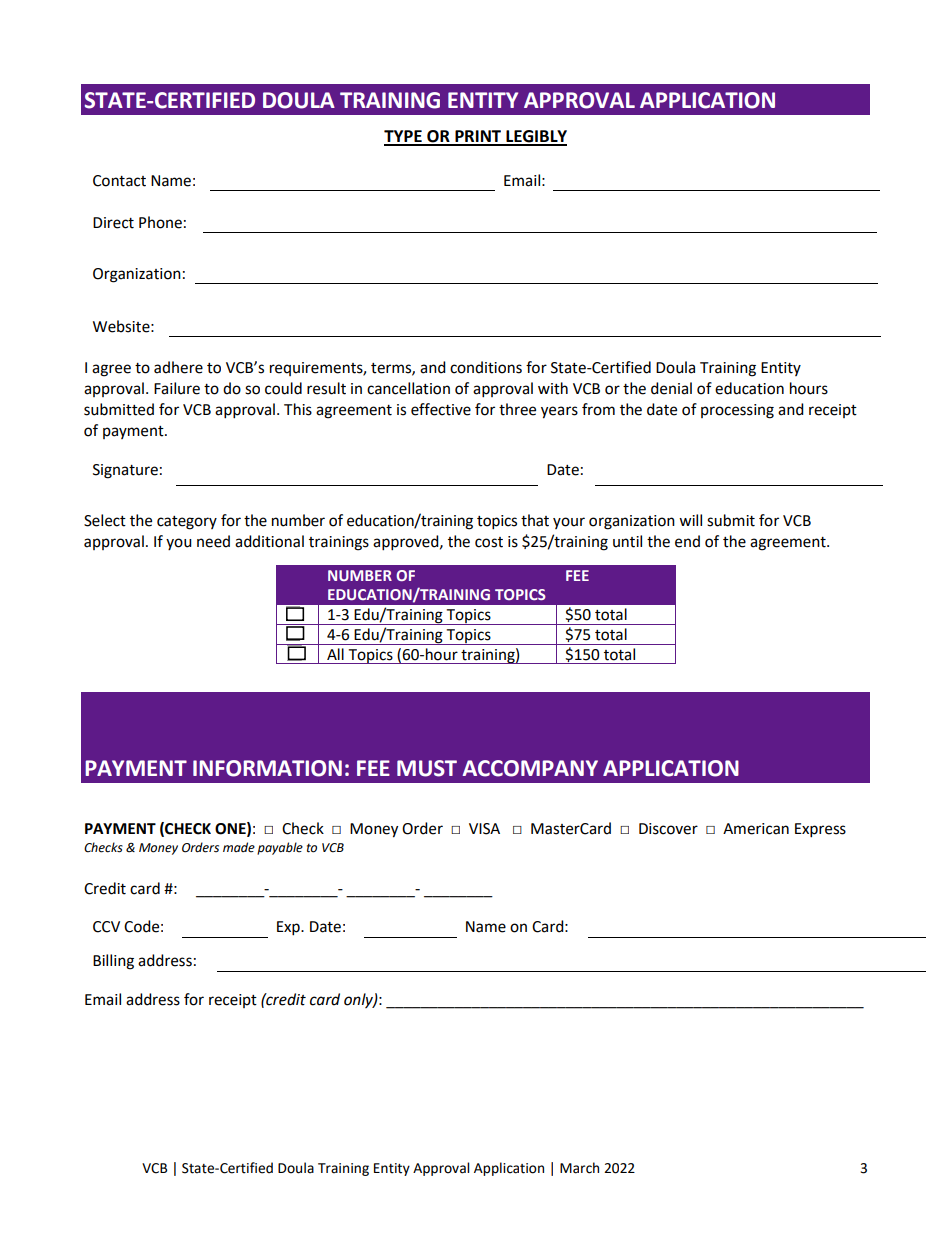  I want to click on cost, so click(489, 542).
